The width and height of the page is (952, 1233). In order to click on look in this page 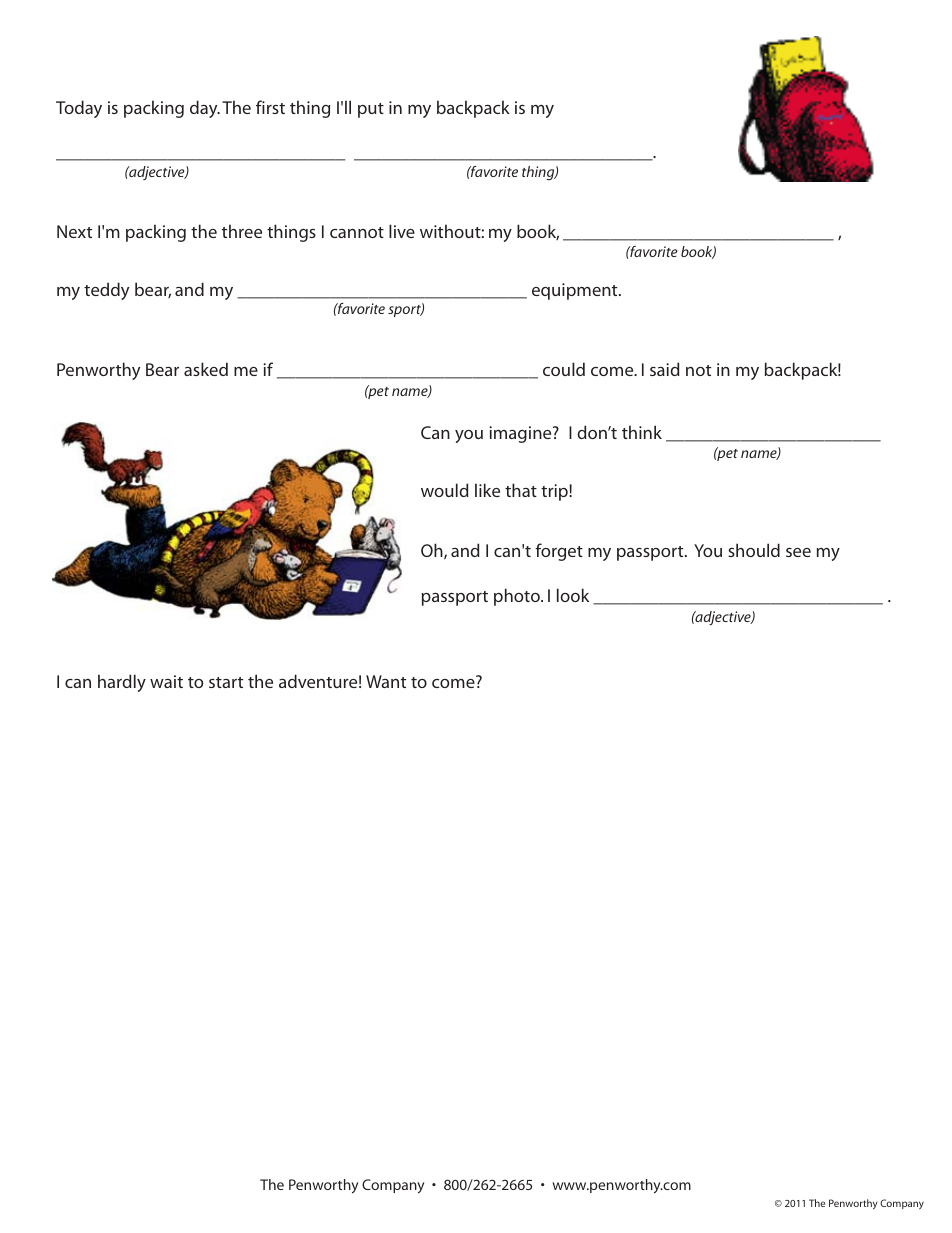, I will do `click(573, 595)`.
